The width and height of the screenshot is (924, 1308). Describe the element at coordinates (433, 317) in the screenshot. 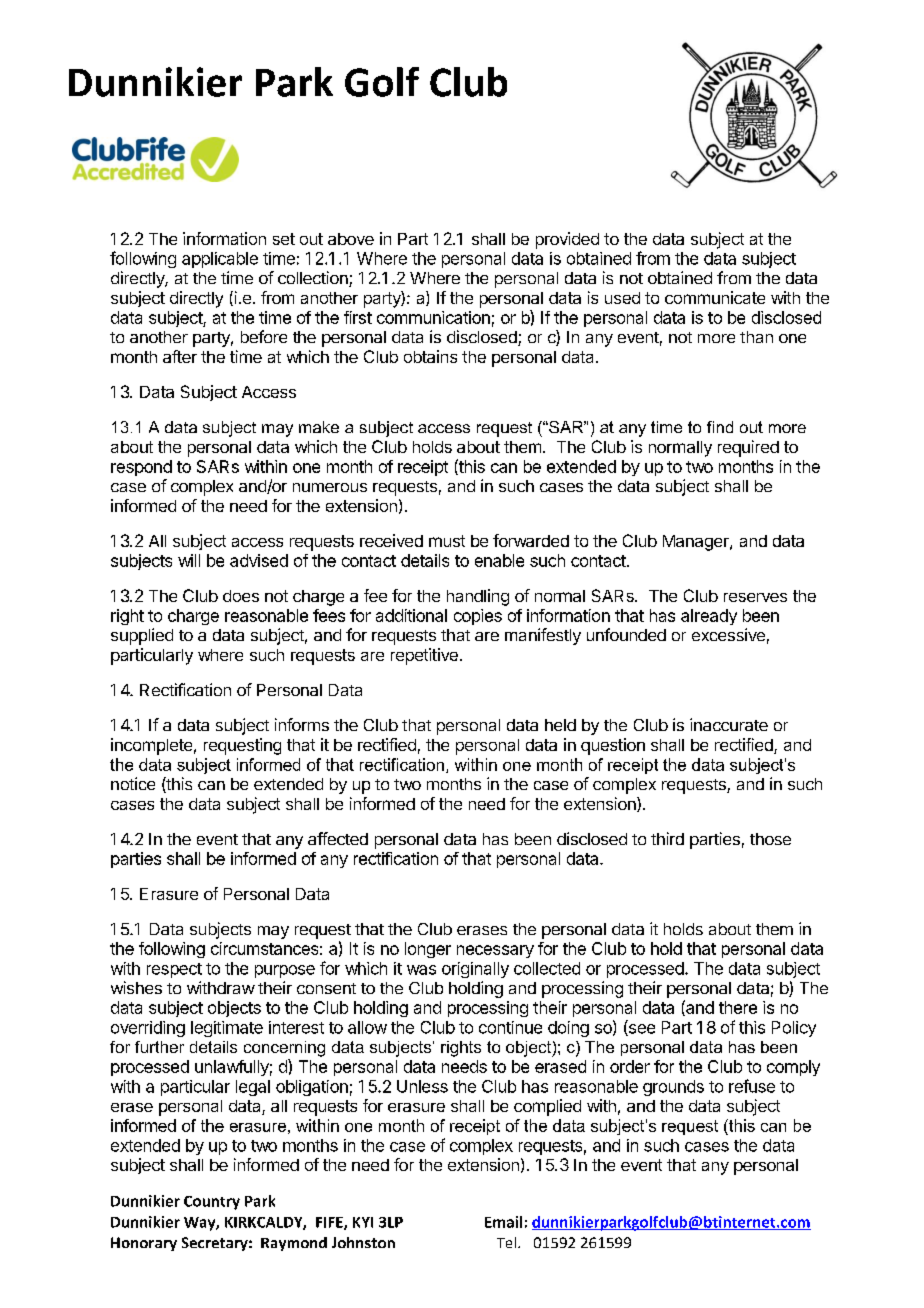

I see `communication` at that location.
